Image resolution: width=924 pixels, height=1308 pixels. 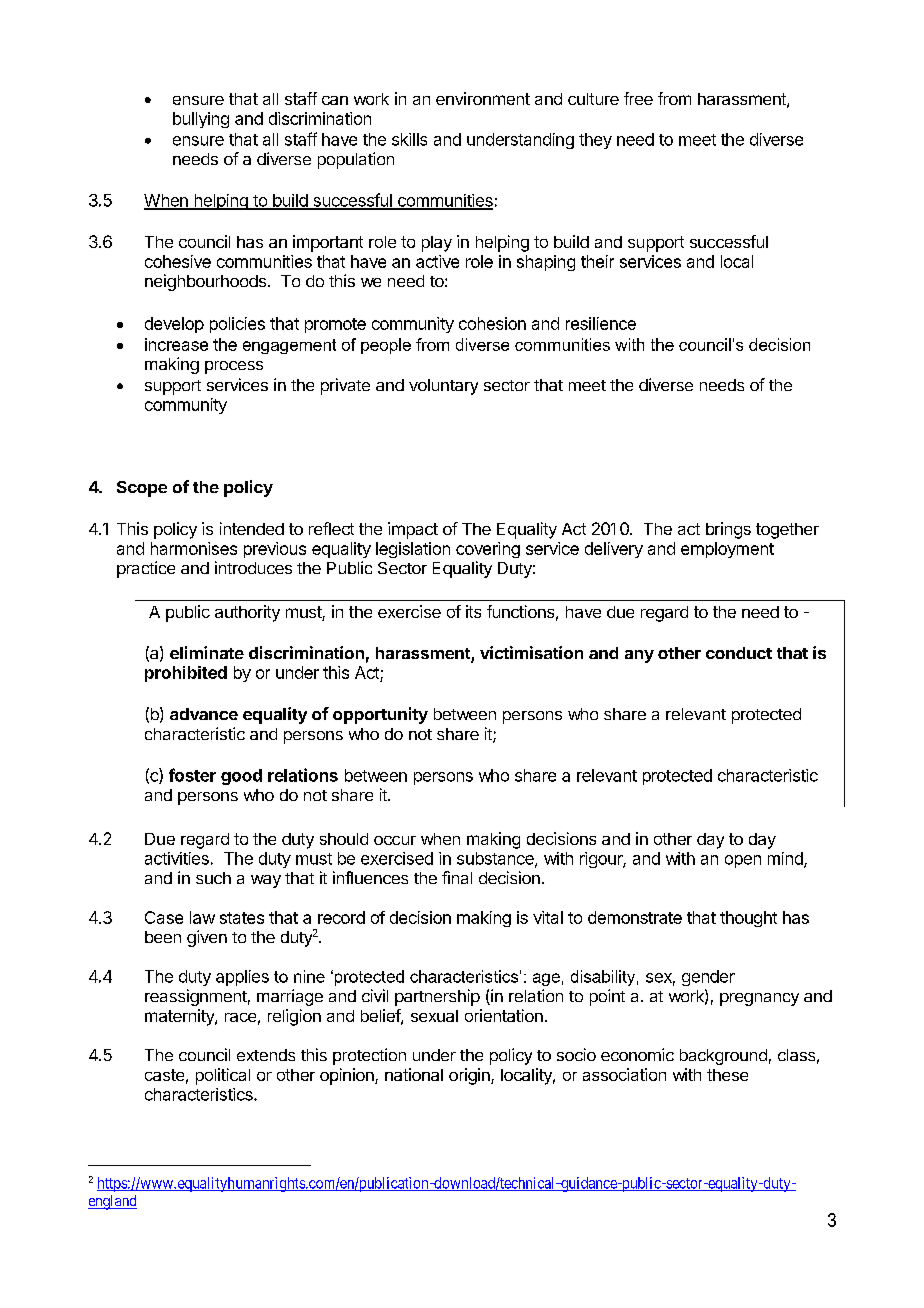 What do you see at coordinates (241, 777) in the page?
I see `good` at bounding box center [241, 777].
